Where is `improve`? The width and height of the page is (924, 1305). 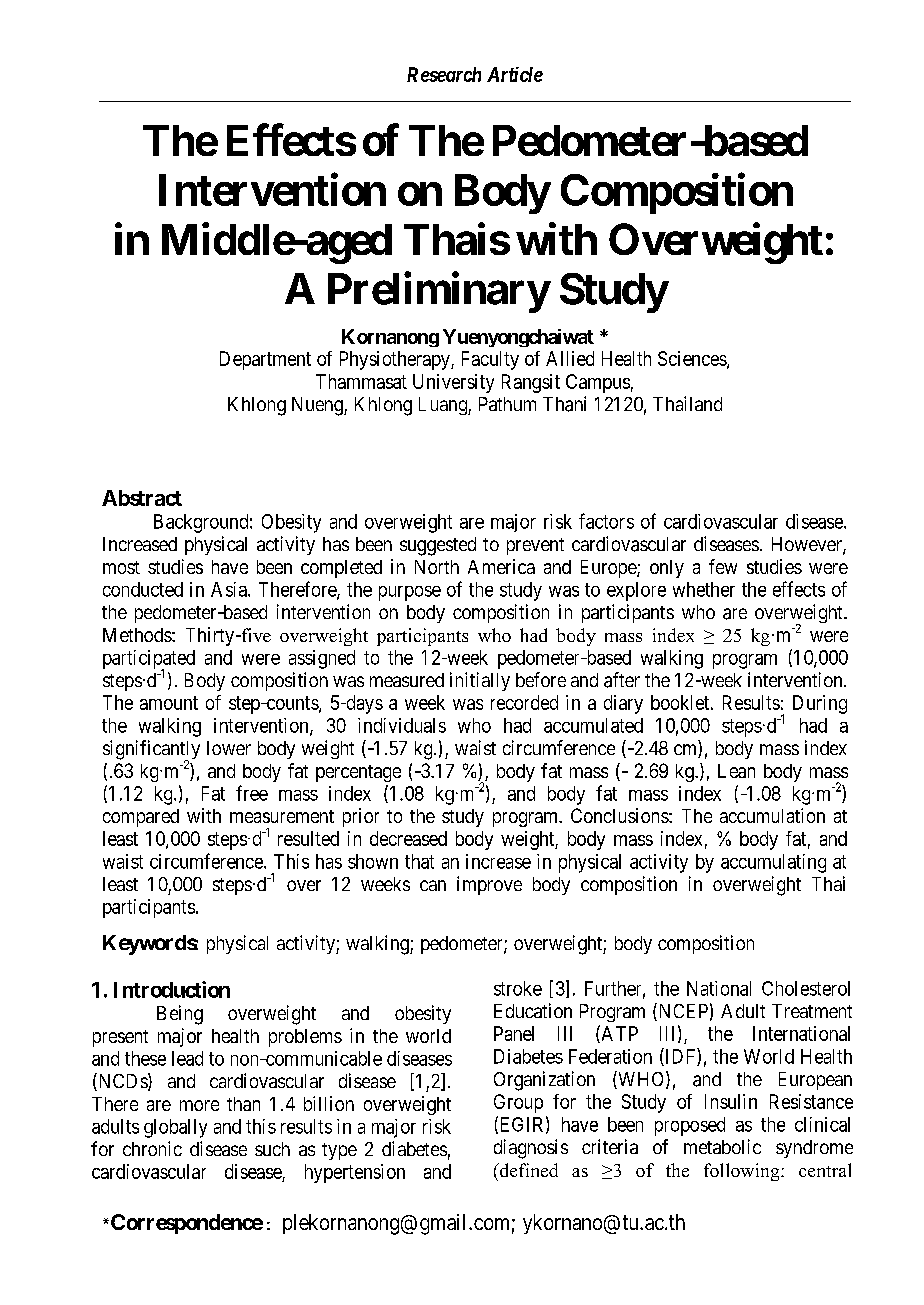 improve is located at coordinates (489, 885).
